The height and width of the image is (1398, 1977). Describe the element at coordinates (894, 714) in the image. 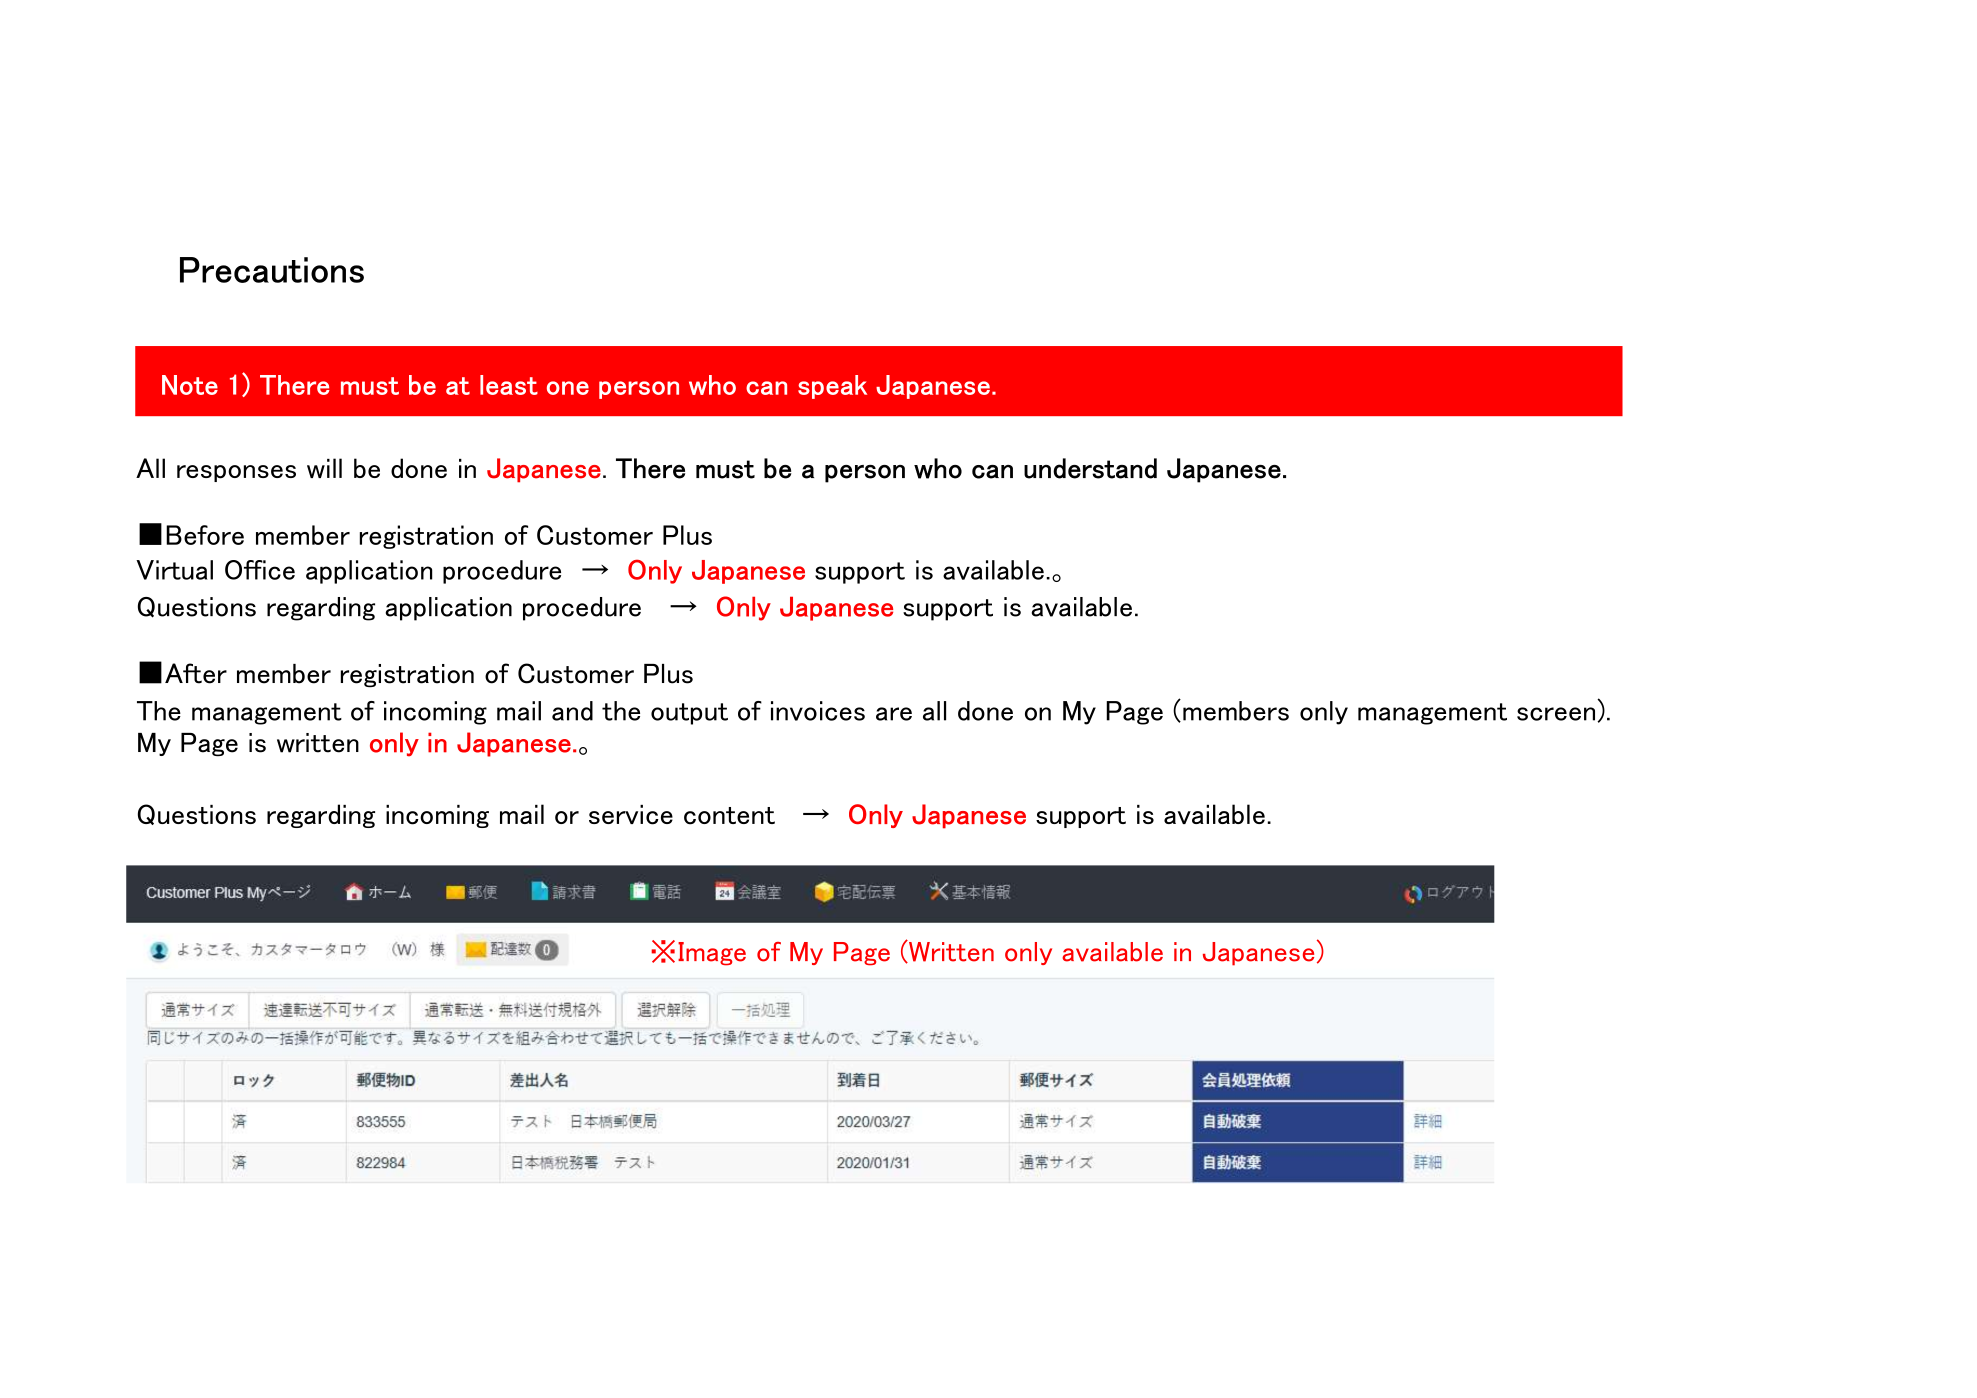

I see `are` at that location.
